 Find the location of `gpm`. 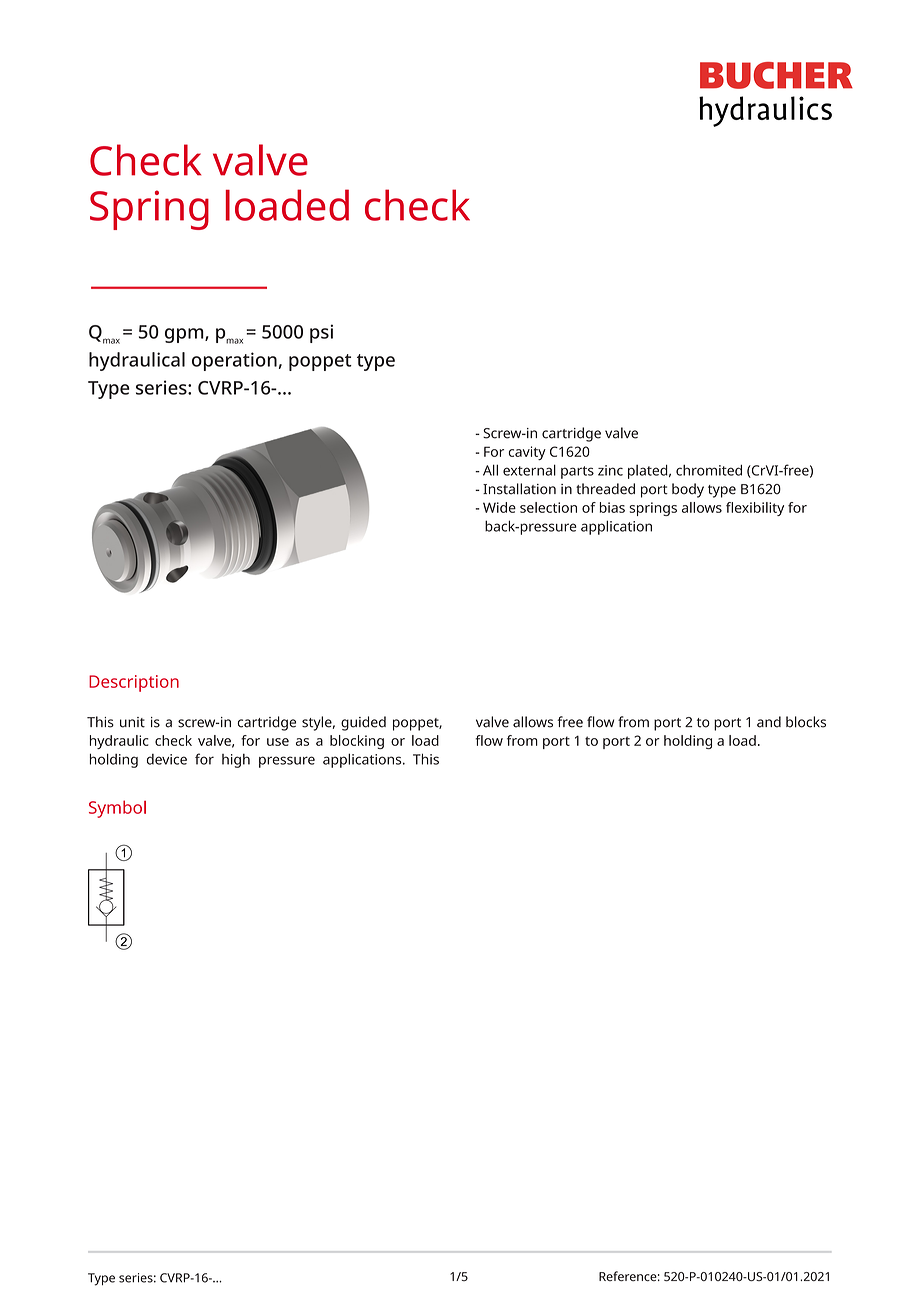

gpm is located at coordinates (185, 335).
